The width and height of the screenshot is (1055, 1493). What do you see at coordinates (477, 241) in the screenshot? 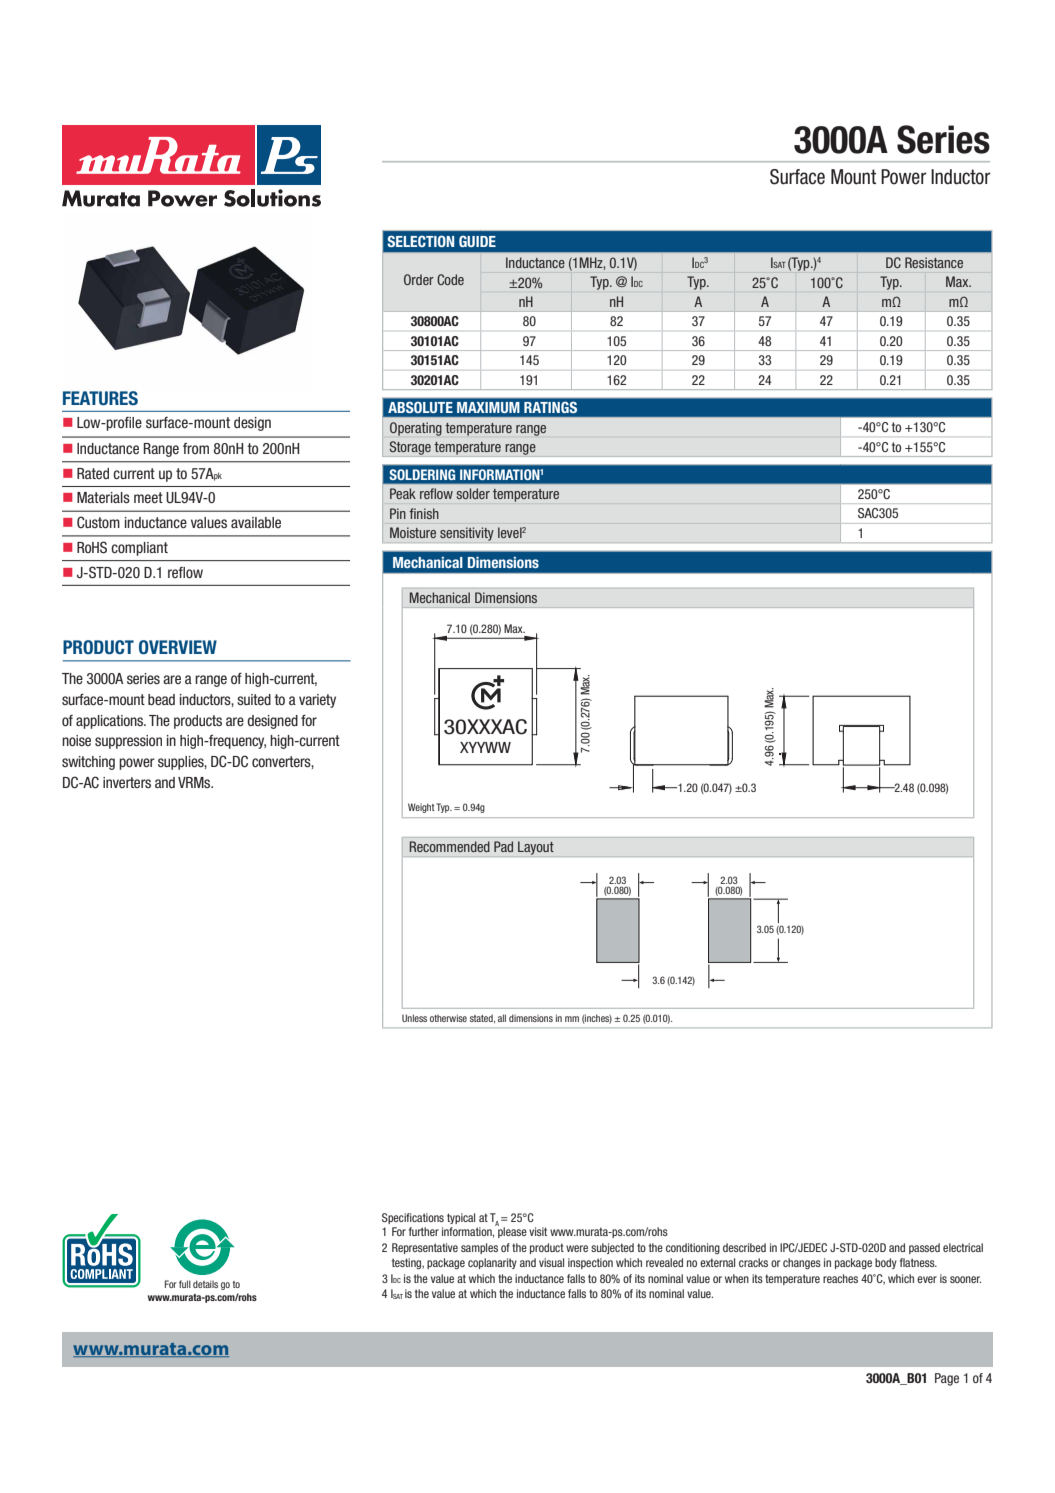
I see `GUIDE` at bounding box center [477, 241].
